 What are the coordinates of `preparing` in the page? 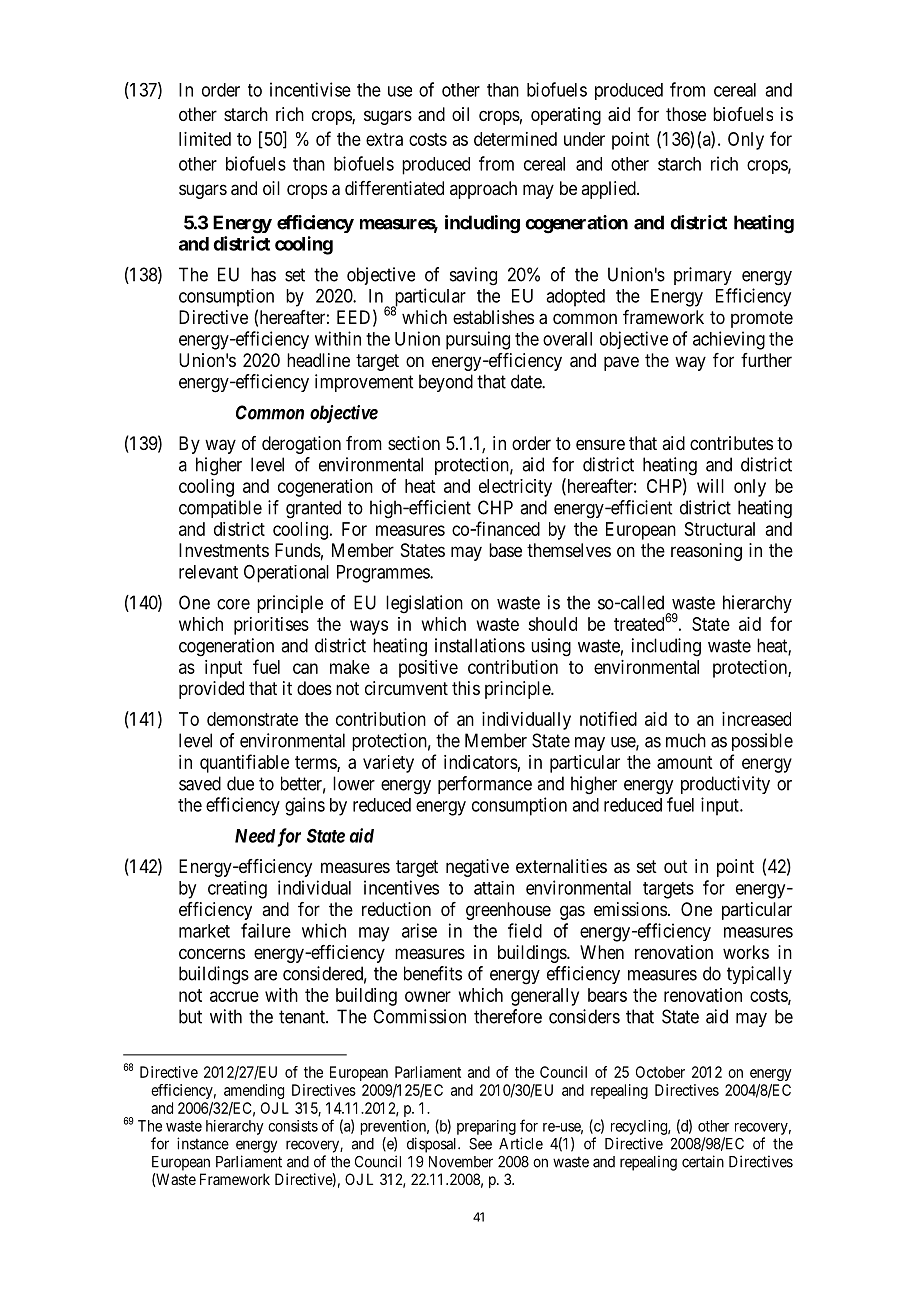 It's located at (486, 1127).
